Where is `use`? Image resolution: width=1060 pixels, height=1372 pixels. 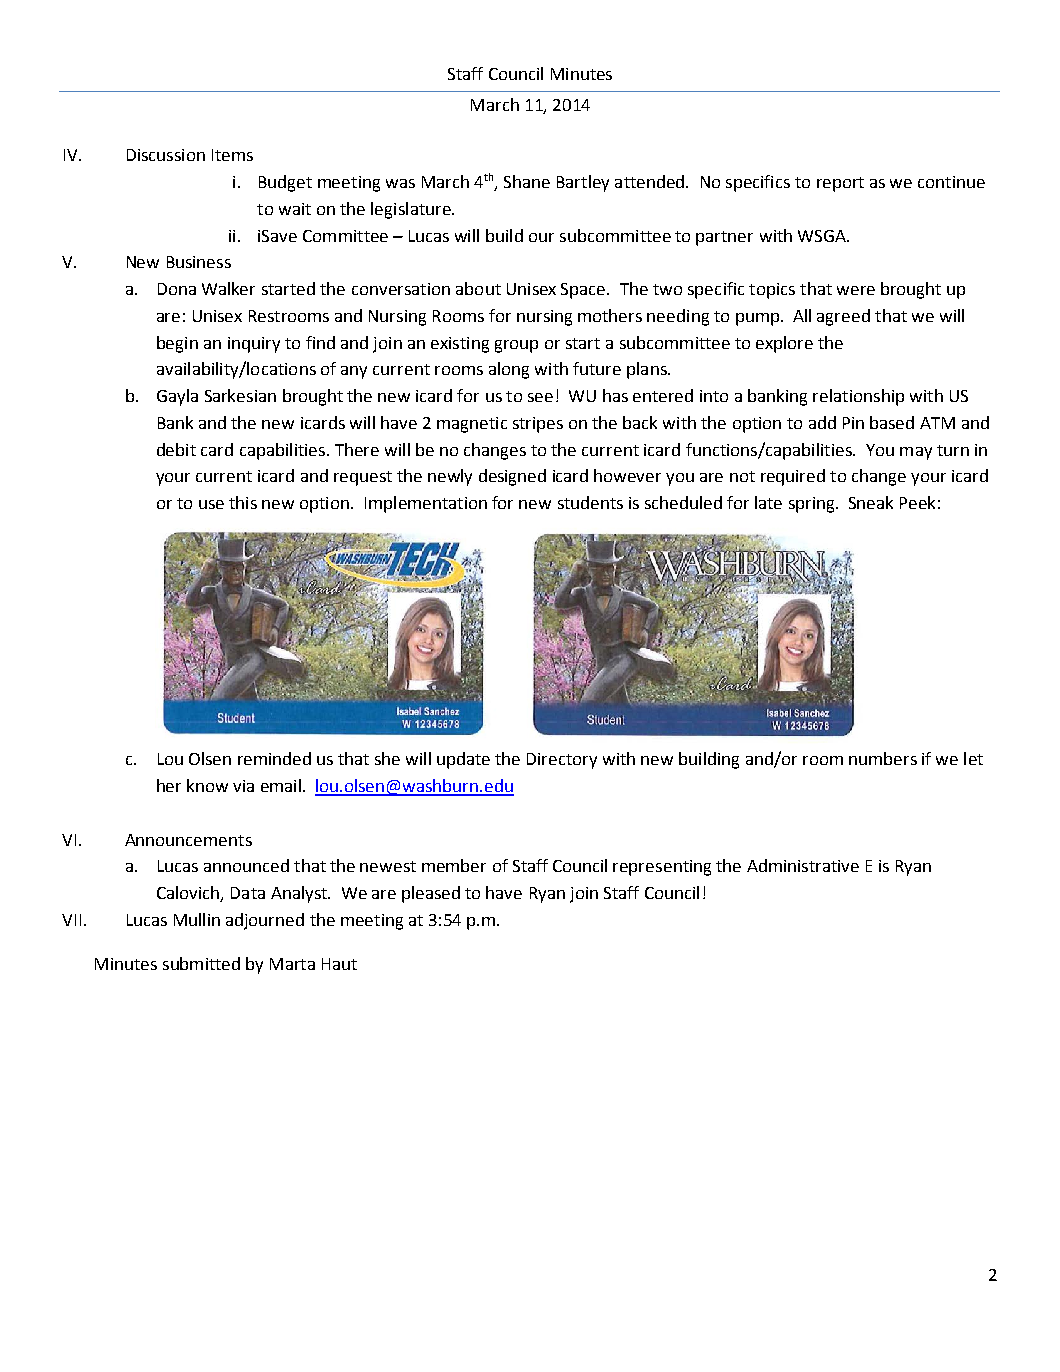
use is located at coordinates (211, 504).
